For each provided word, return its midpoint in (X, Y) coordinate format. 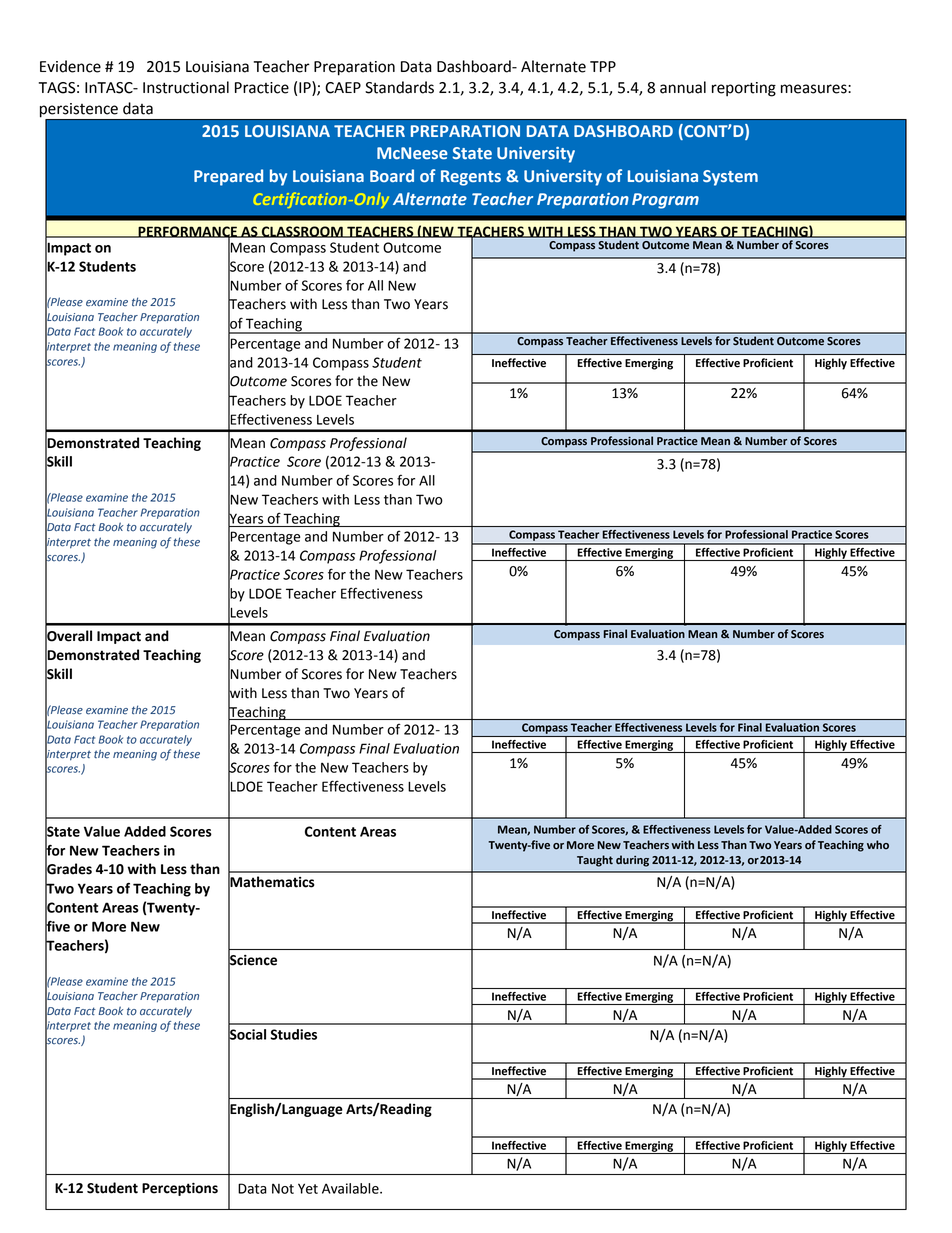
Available (351, 1188)
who (878, 844)
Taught (595, 861)
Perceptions (180, 1189)
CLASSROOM (302, 232)
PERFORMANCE (187, 232)
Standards (399, 87)
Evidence (70, 66)
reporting (744, 89)
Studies (293, 1034)
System (730, 178)
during (632, 861)
